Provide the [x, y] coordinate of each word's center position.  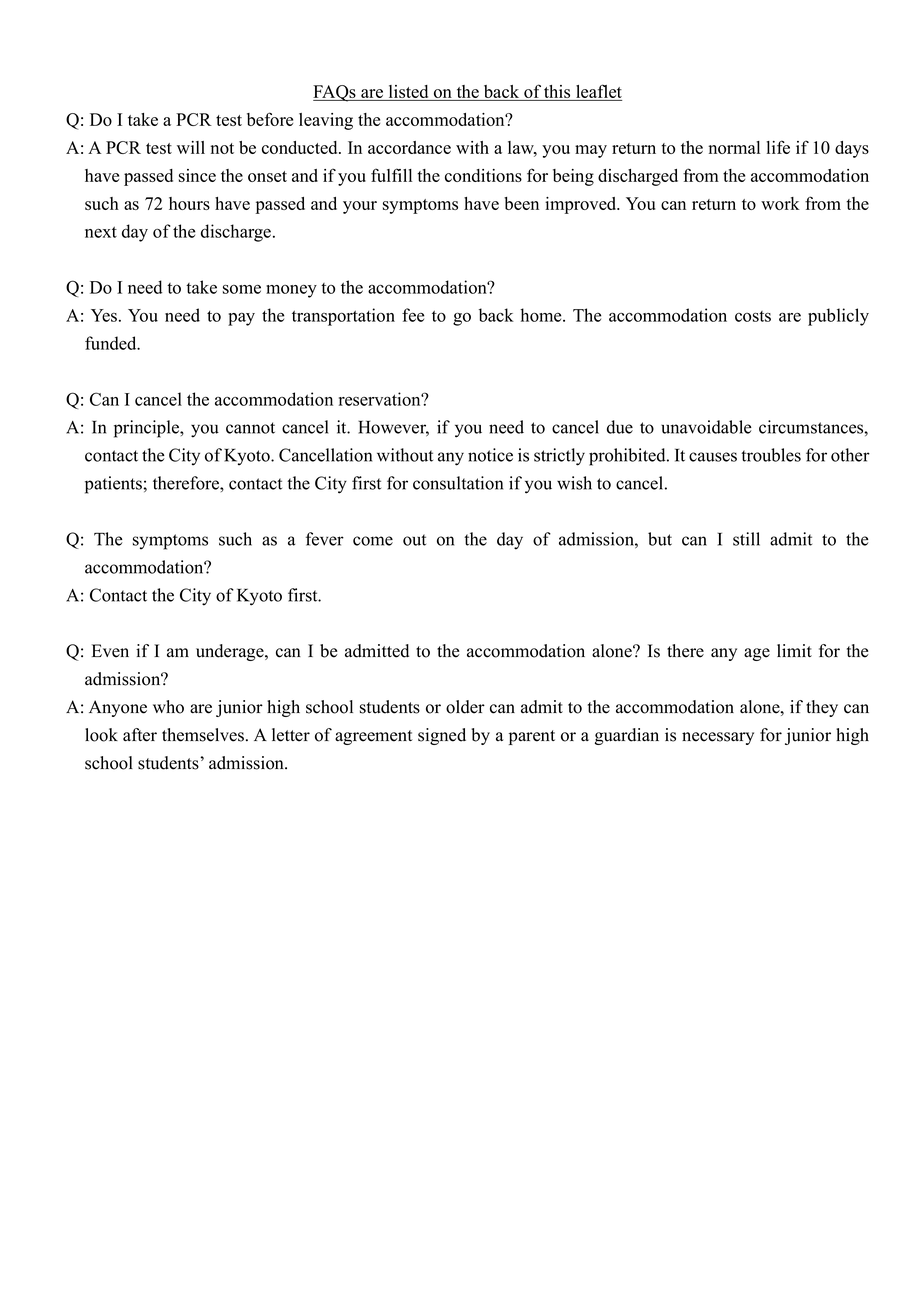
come [373, 541]
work [780, 203]
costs [753, 316]
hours [189, 203]
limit [794, 650]
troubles [771, 455]
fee [413, 315]
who [168, 707]
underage [231, 652]
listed [408, 93]
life [778, 147]
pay [241, 319]
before [270, 119]
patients [114, 485]
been [521, 203]
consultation [458, 483]
